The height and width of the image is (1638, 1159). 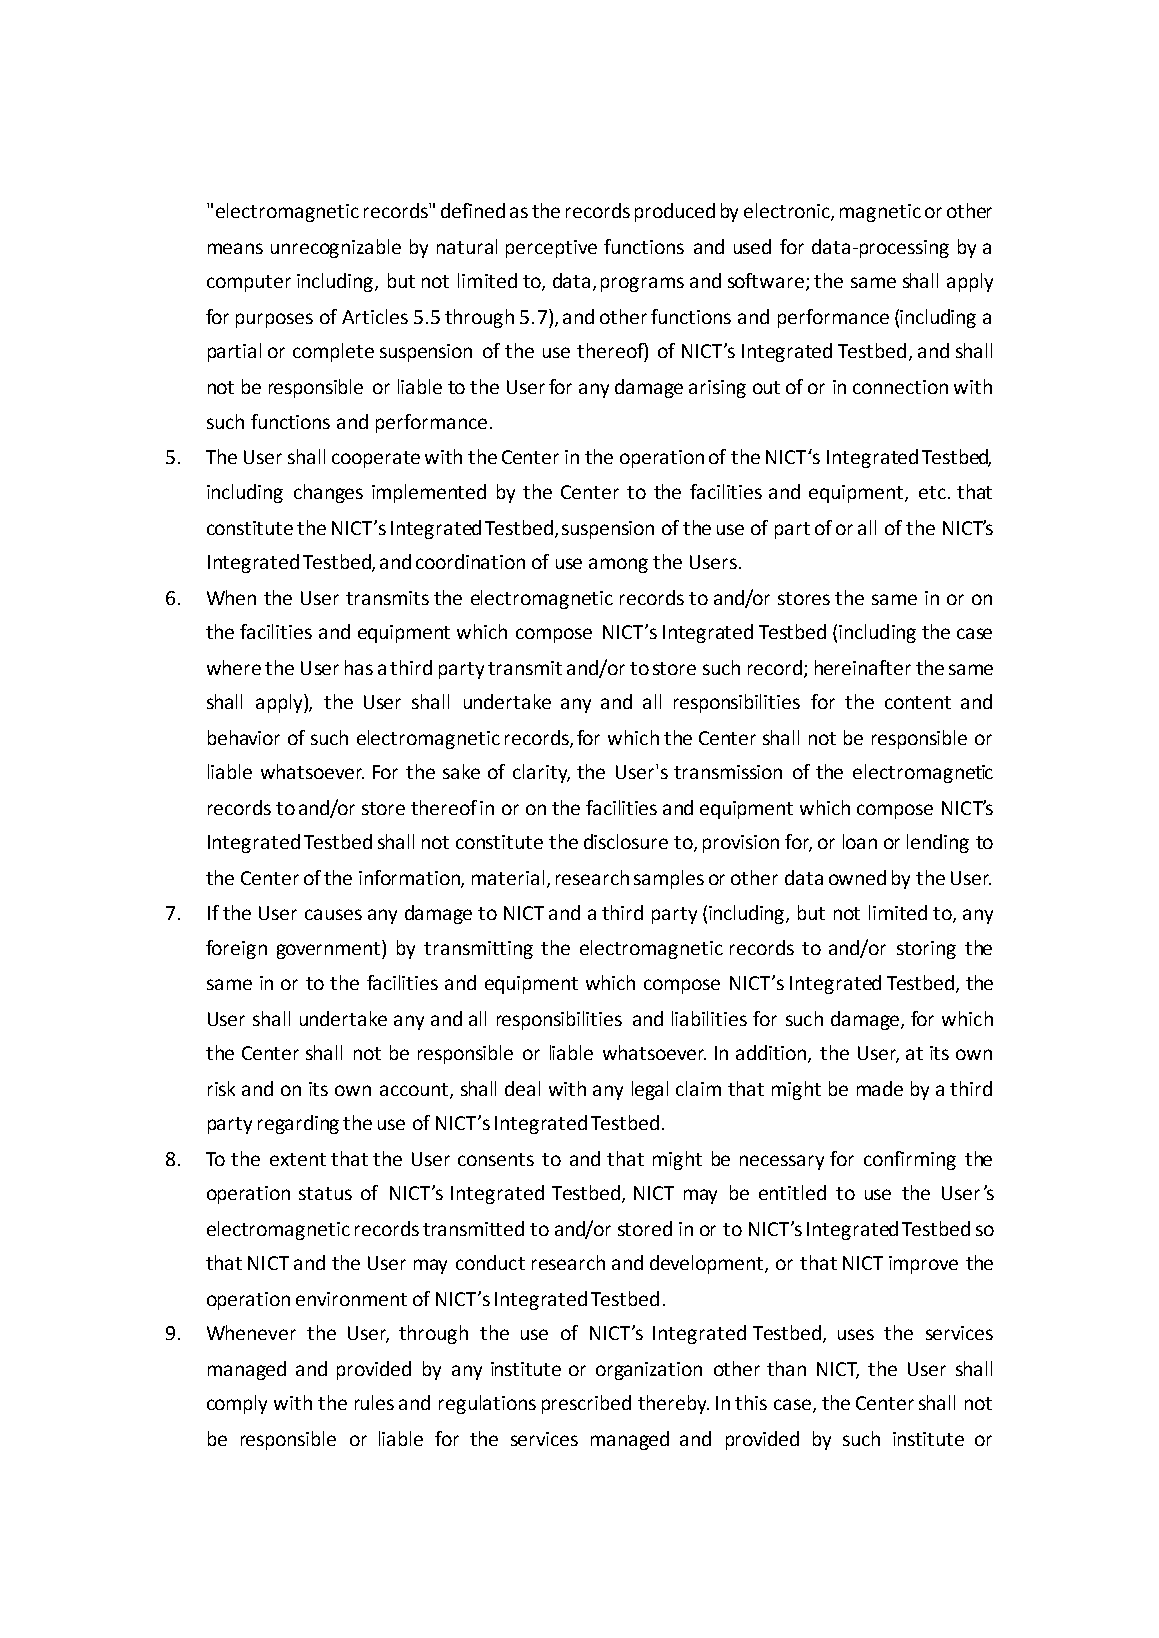 What do you see at coordinates (860, 841) in the image?
I see `loan` at bounding box center [860, 841].
